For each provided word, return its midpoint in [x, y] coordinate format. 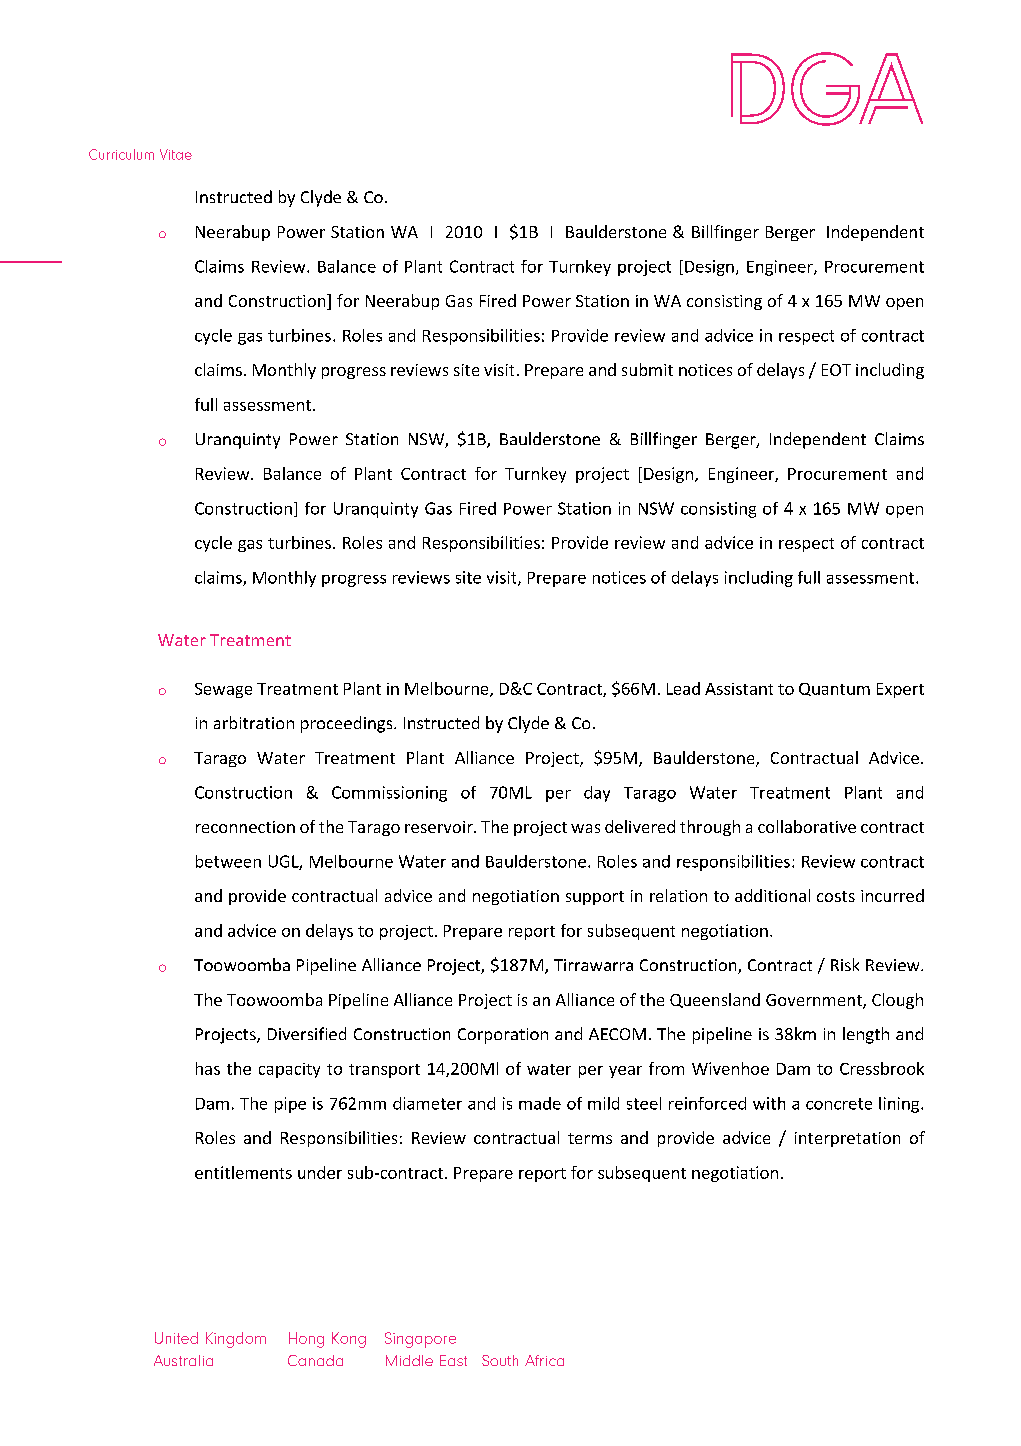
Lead [683, 688]
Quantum [834, 689]
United [176, 1338]
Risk [845, 964]
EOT [836, 370]
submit [647, 369]
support [595, 898]
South [500, 1360]
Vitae [176, 154]
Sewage [223, 690]
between [228, 861]
